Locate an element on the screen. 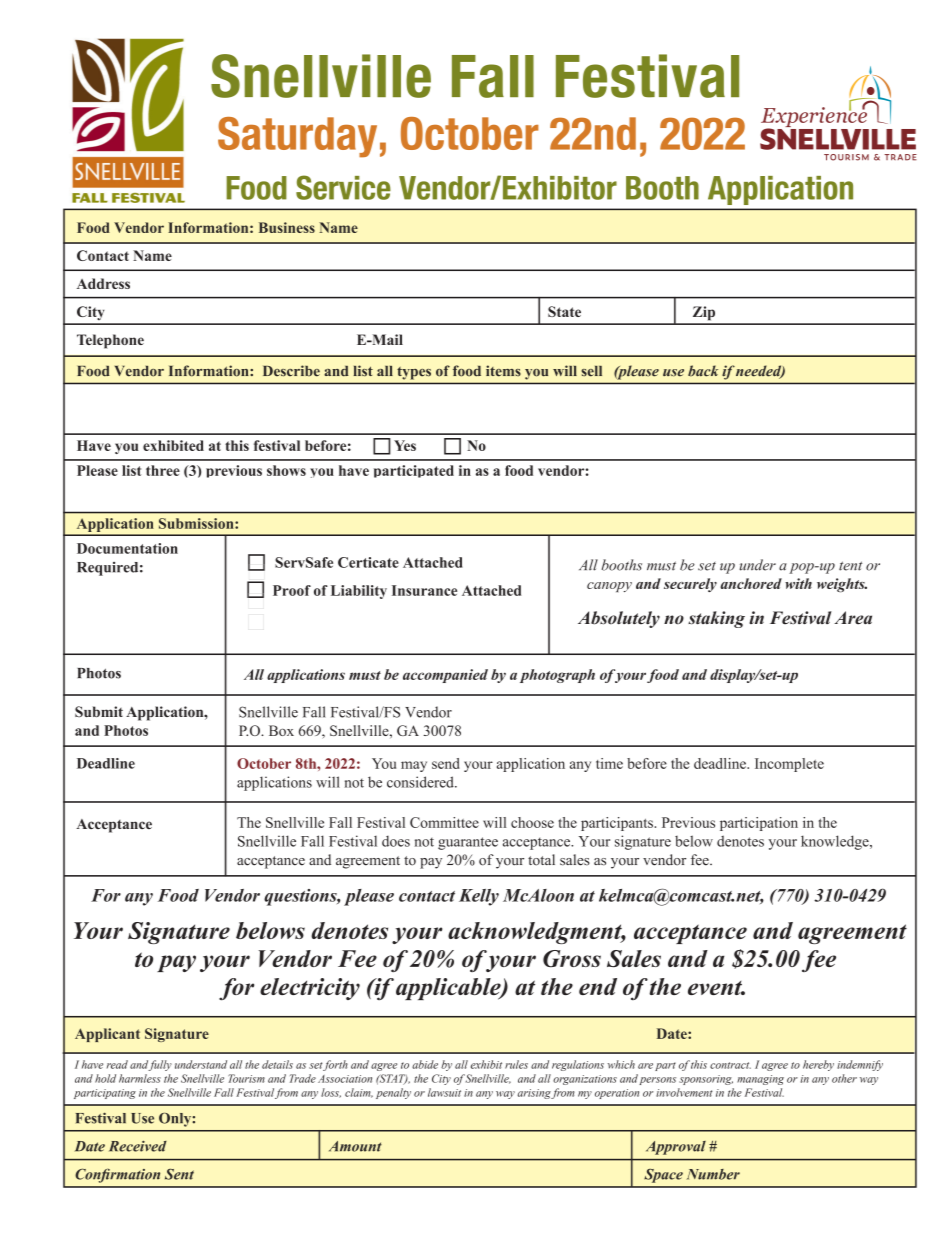 Image resolution: width=952 pixels, height=1233 pixels. Service is located at coordinates (343, 187).
